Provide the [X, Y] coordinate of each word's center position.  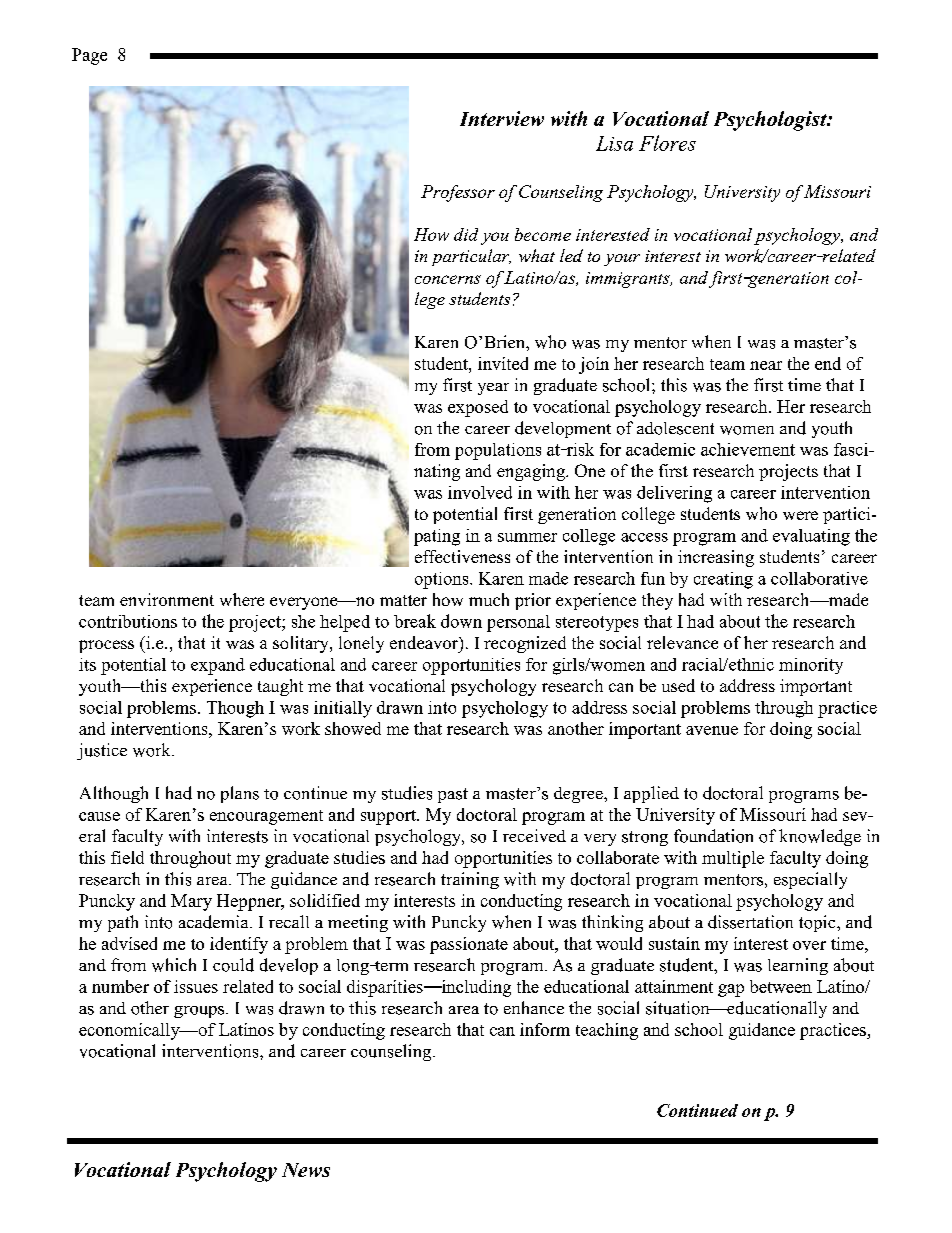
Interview [502, 118]
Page [89, 56]
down [461, 621]
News [306, 1170]
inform [545, 1029]
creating [723, 580]
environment [167, 599]
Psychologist [771, 121]
